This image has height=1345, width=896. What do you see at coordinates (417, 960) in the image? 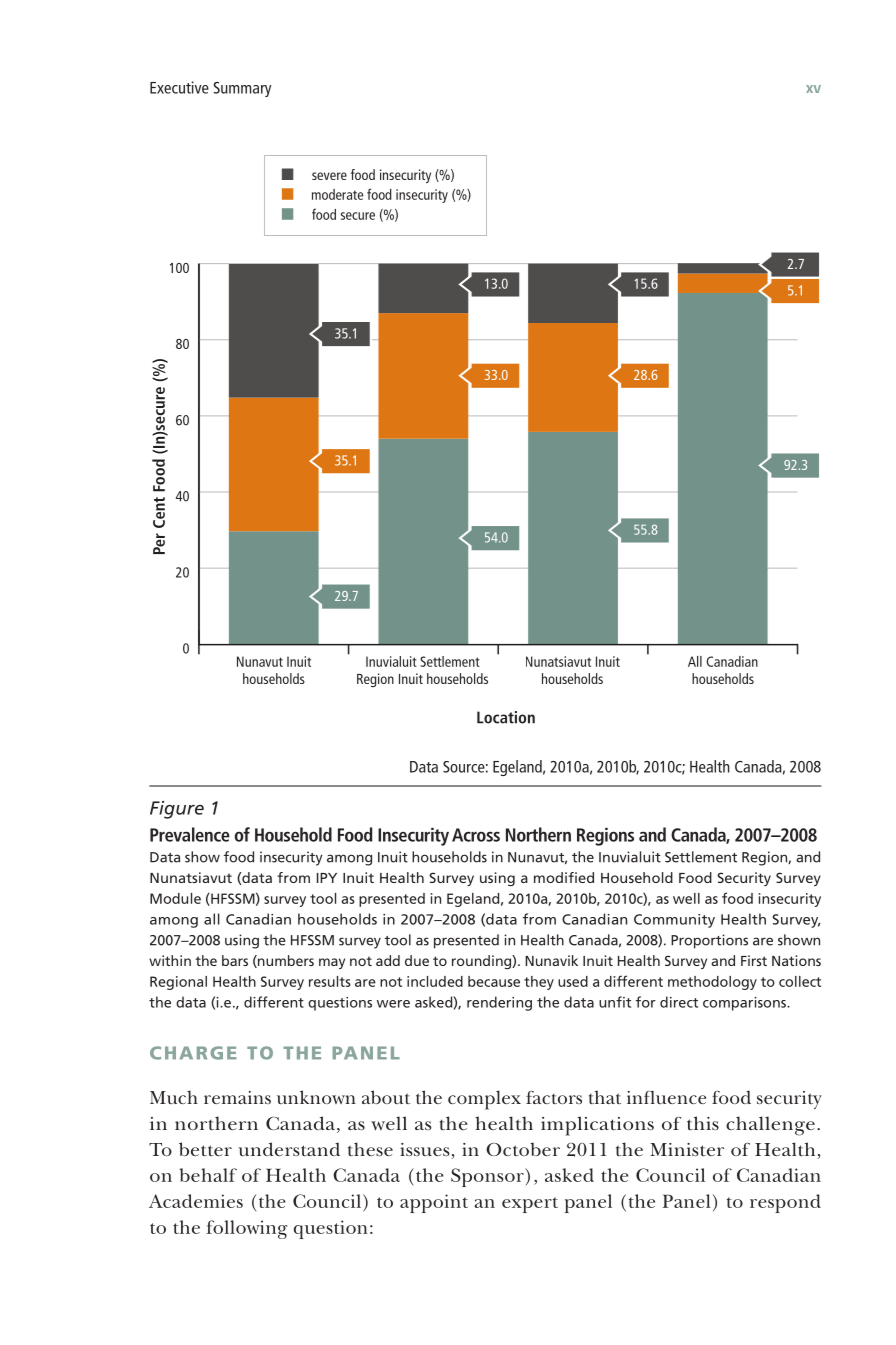
I see `due` at bounding box center [417, 960].
